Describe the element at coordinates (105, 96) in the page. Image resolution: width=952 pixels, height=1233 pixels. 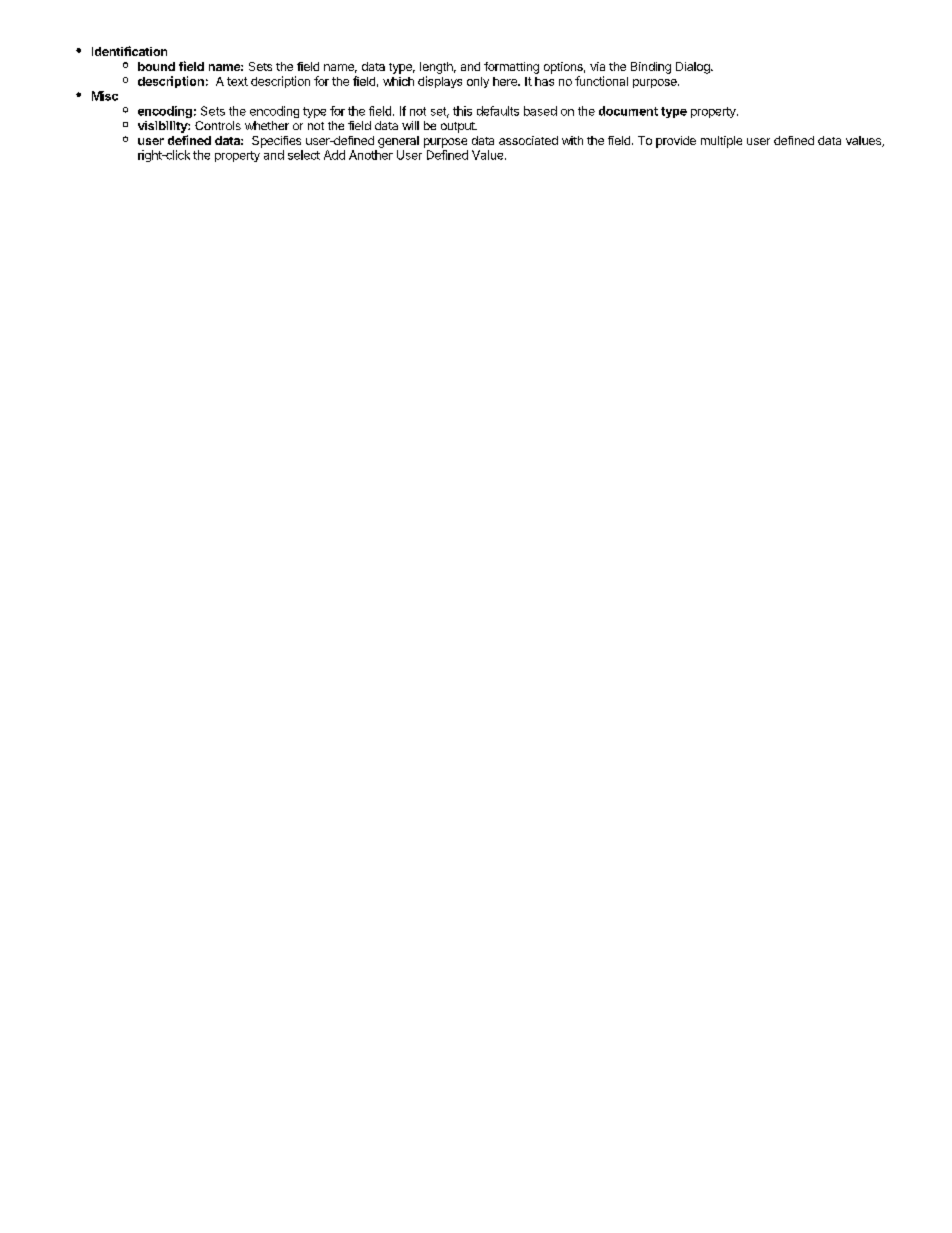
I see `Misc` at that location.
